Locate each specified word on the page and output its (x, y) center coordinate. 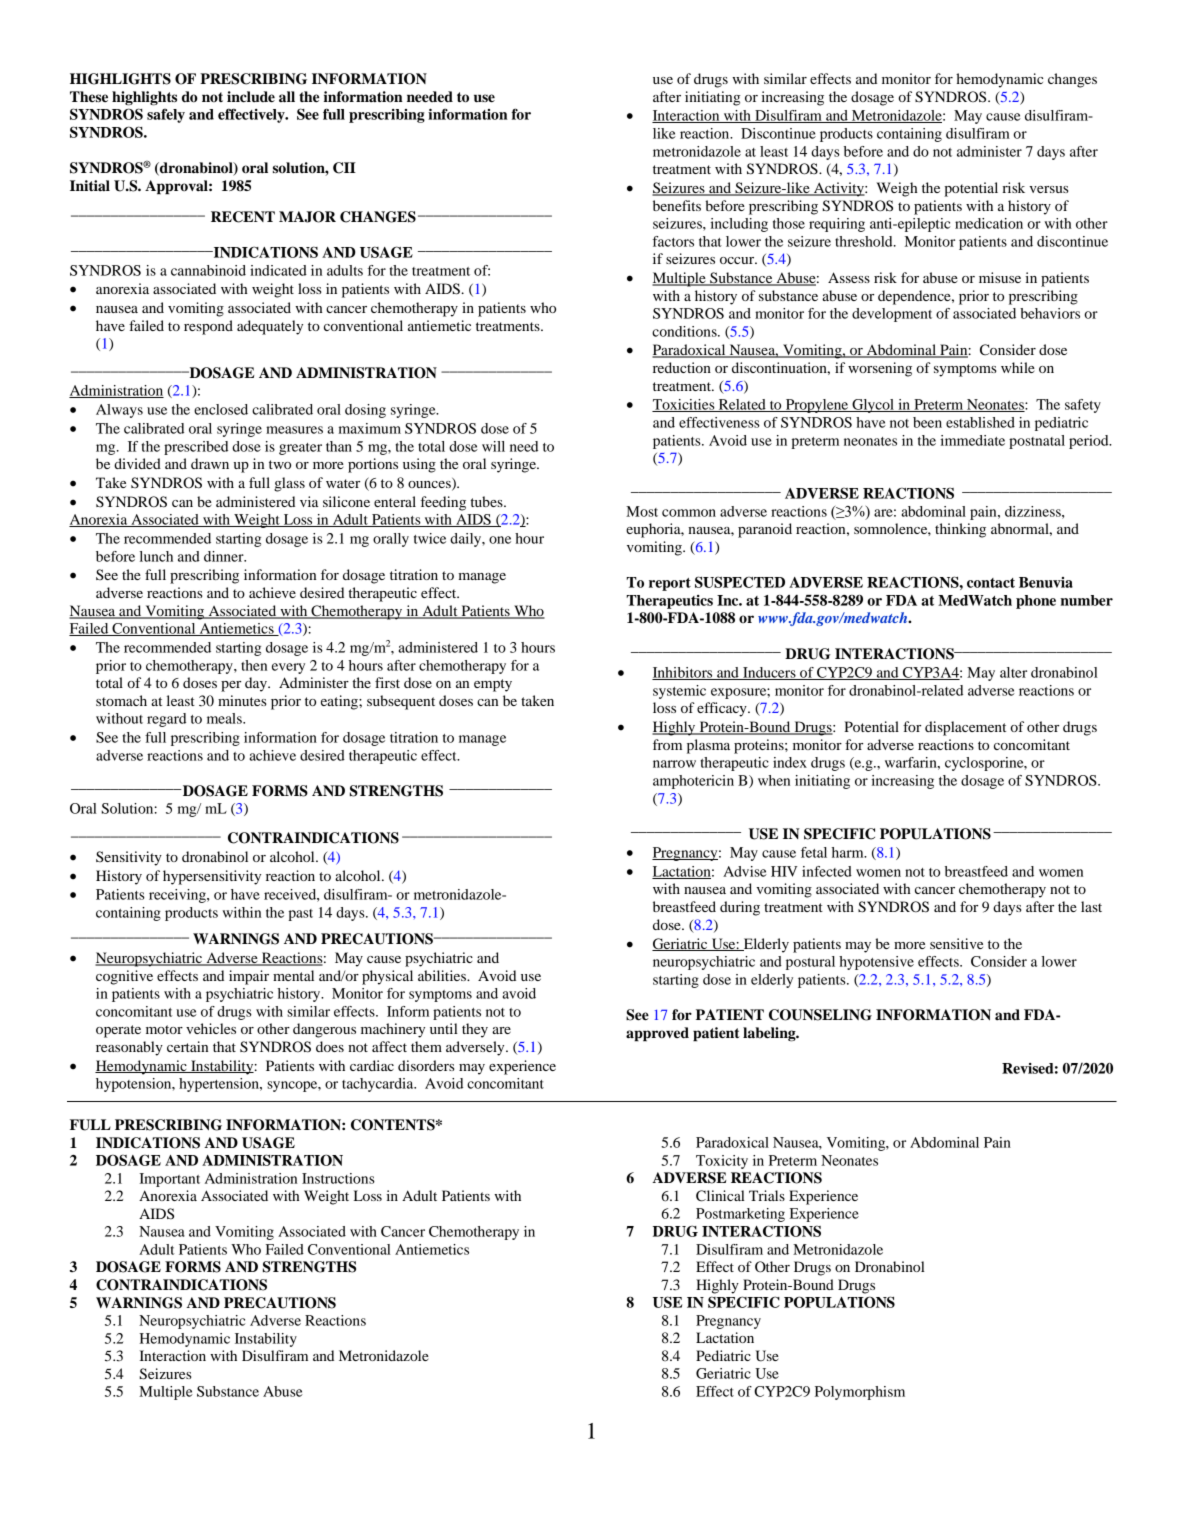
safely (166, 115)
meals (225, 718)
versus (1049, 189)
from (667, 744)
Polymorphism (860, 1393)
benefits (677, 205)
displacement (965, 728)
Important (169, 1180)
